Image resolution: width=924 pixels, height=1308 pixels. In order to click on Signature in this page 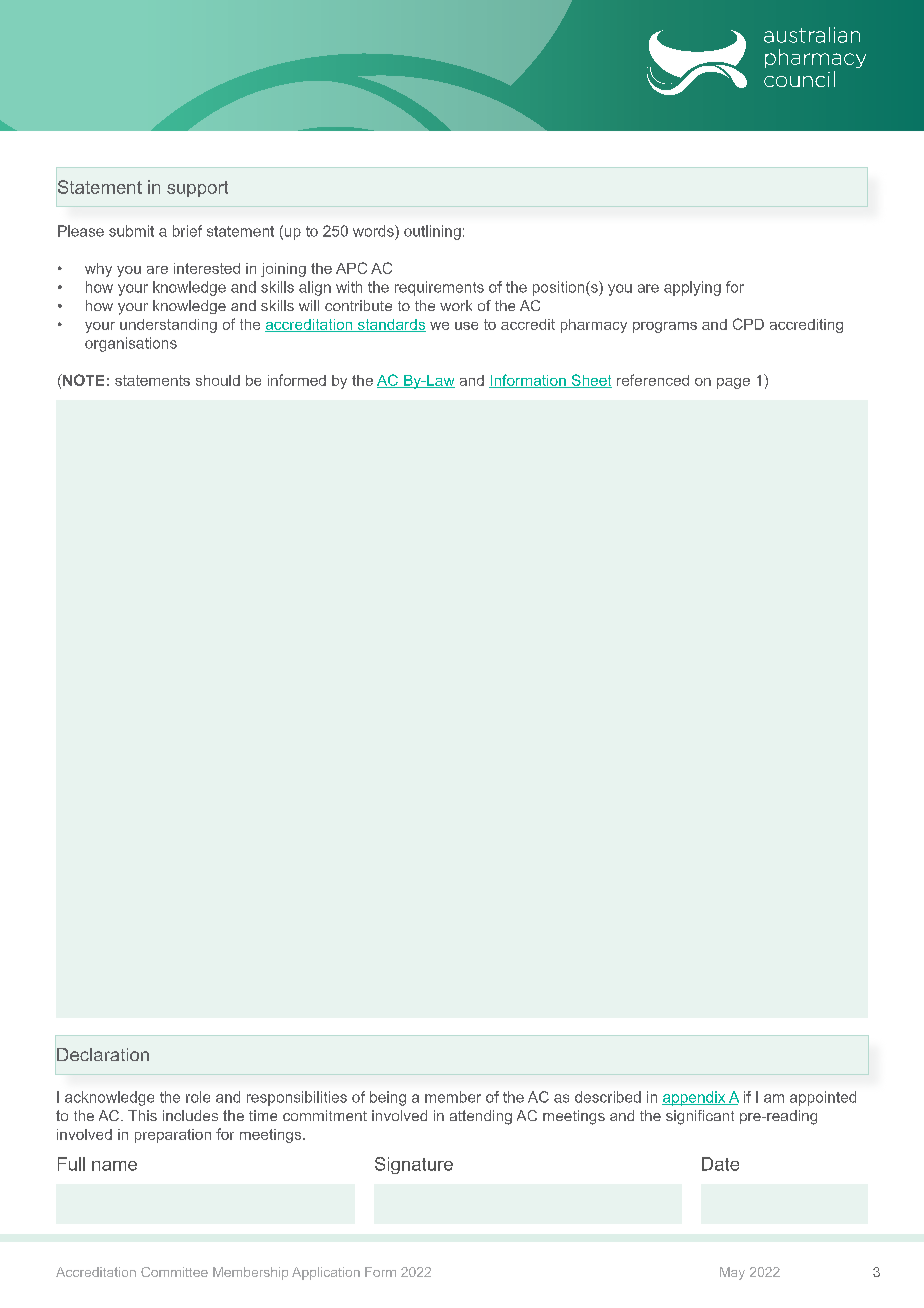, I will do `click(414, 1165)`.
